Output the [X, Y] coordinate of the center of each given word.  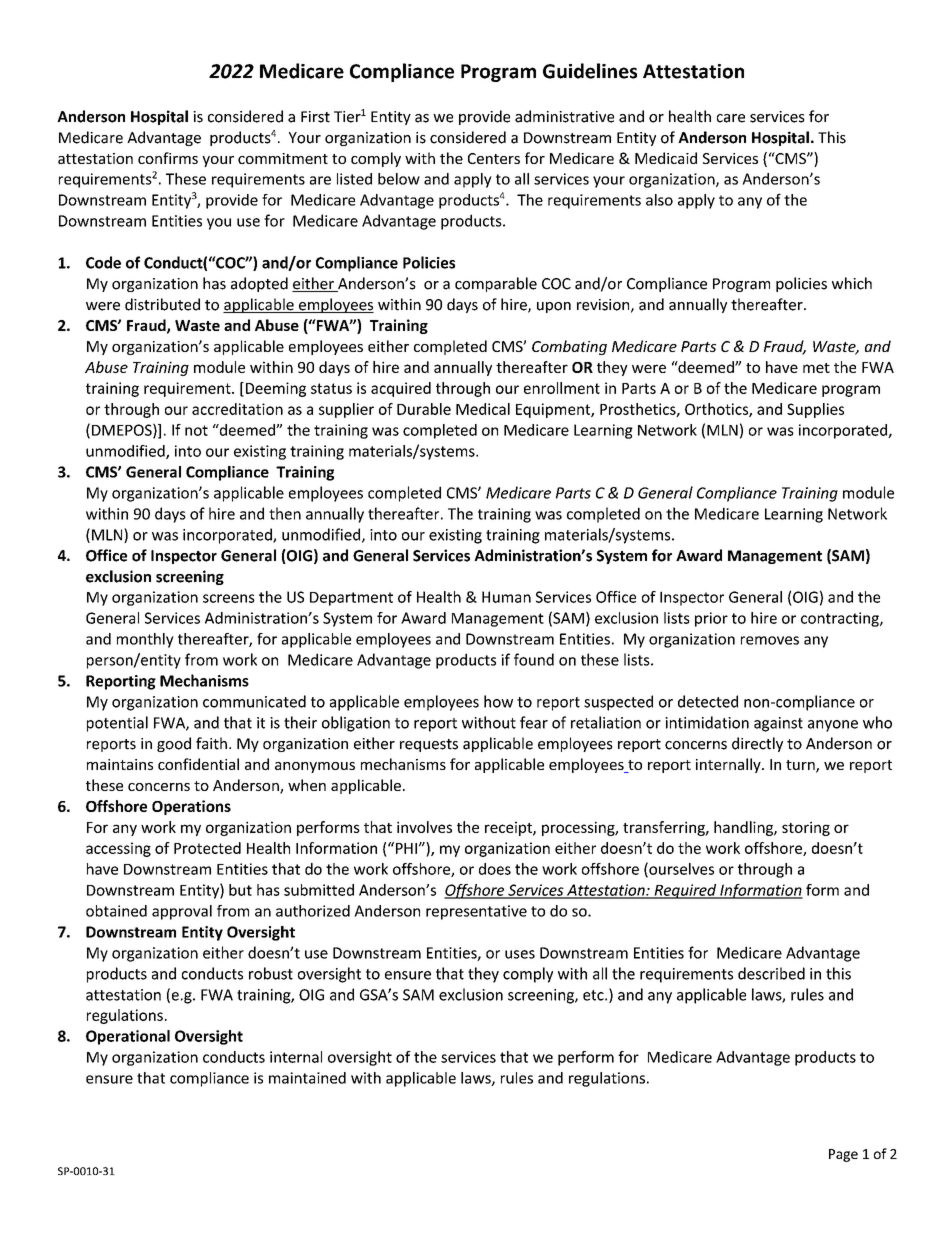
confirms [168, 158]
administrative [564, 116]
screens [229, 598]
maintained [307, 1078]
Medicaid [666, 158]
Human [506, 597]
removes [770, 640]
